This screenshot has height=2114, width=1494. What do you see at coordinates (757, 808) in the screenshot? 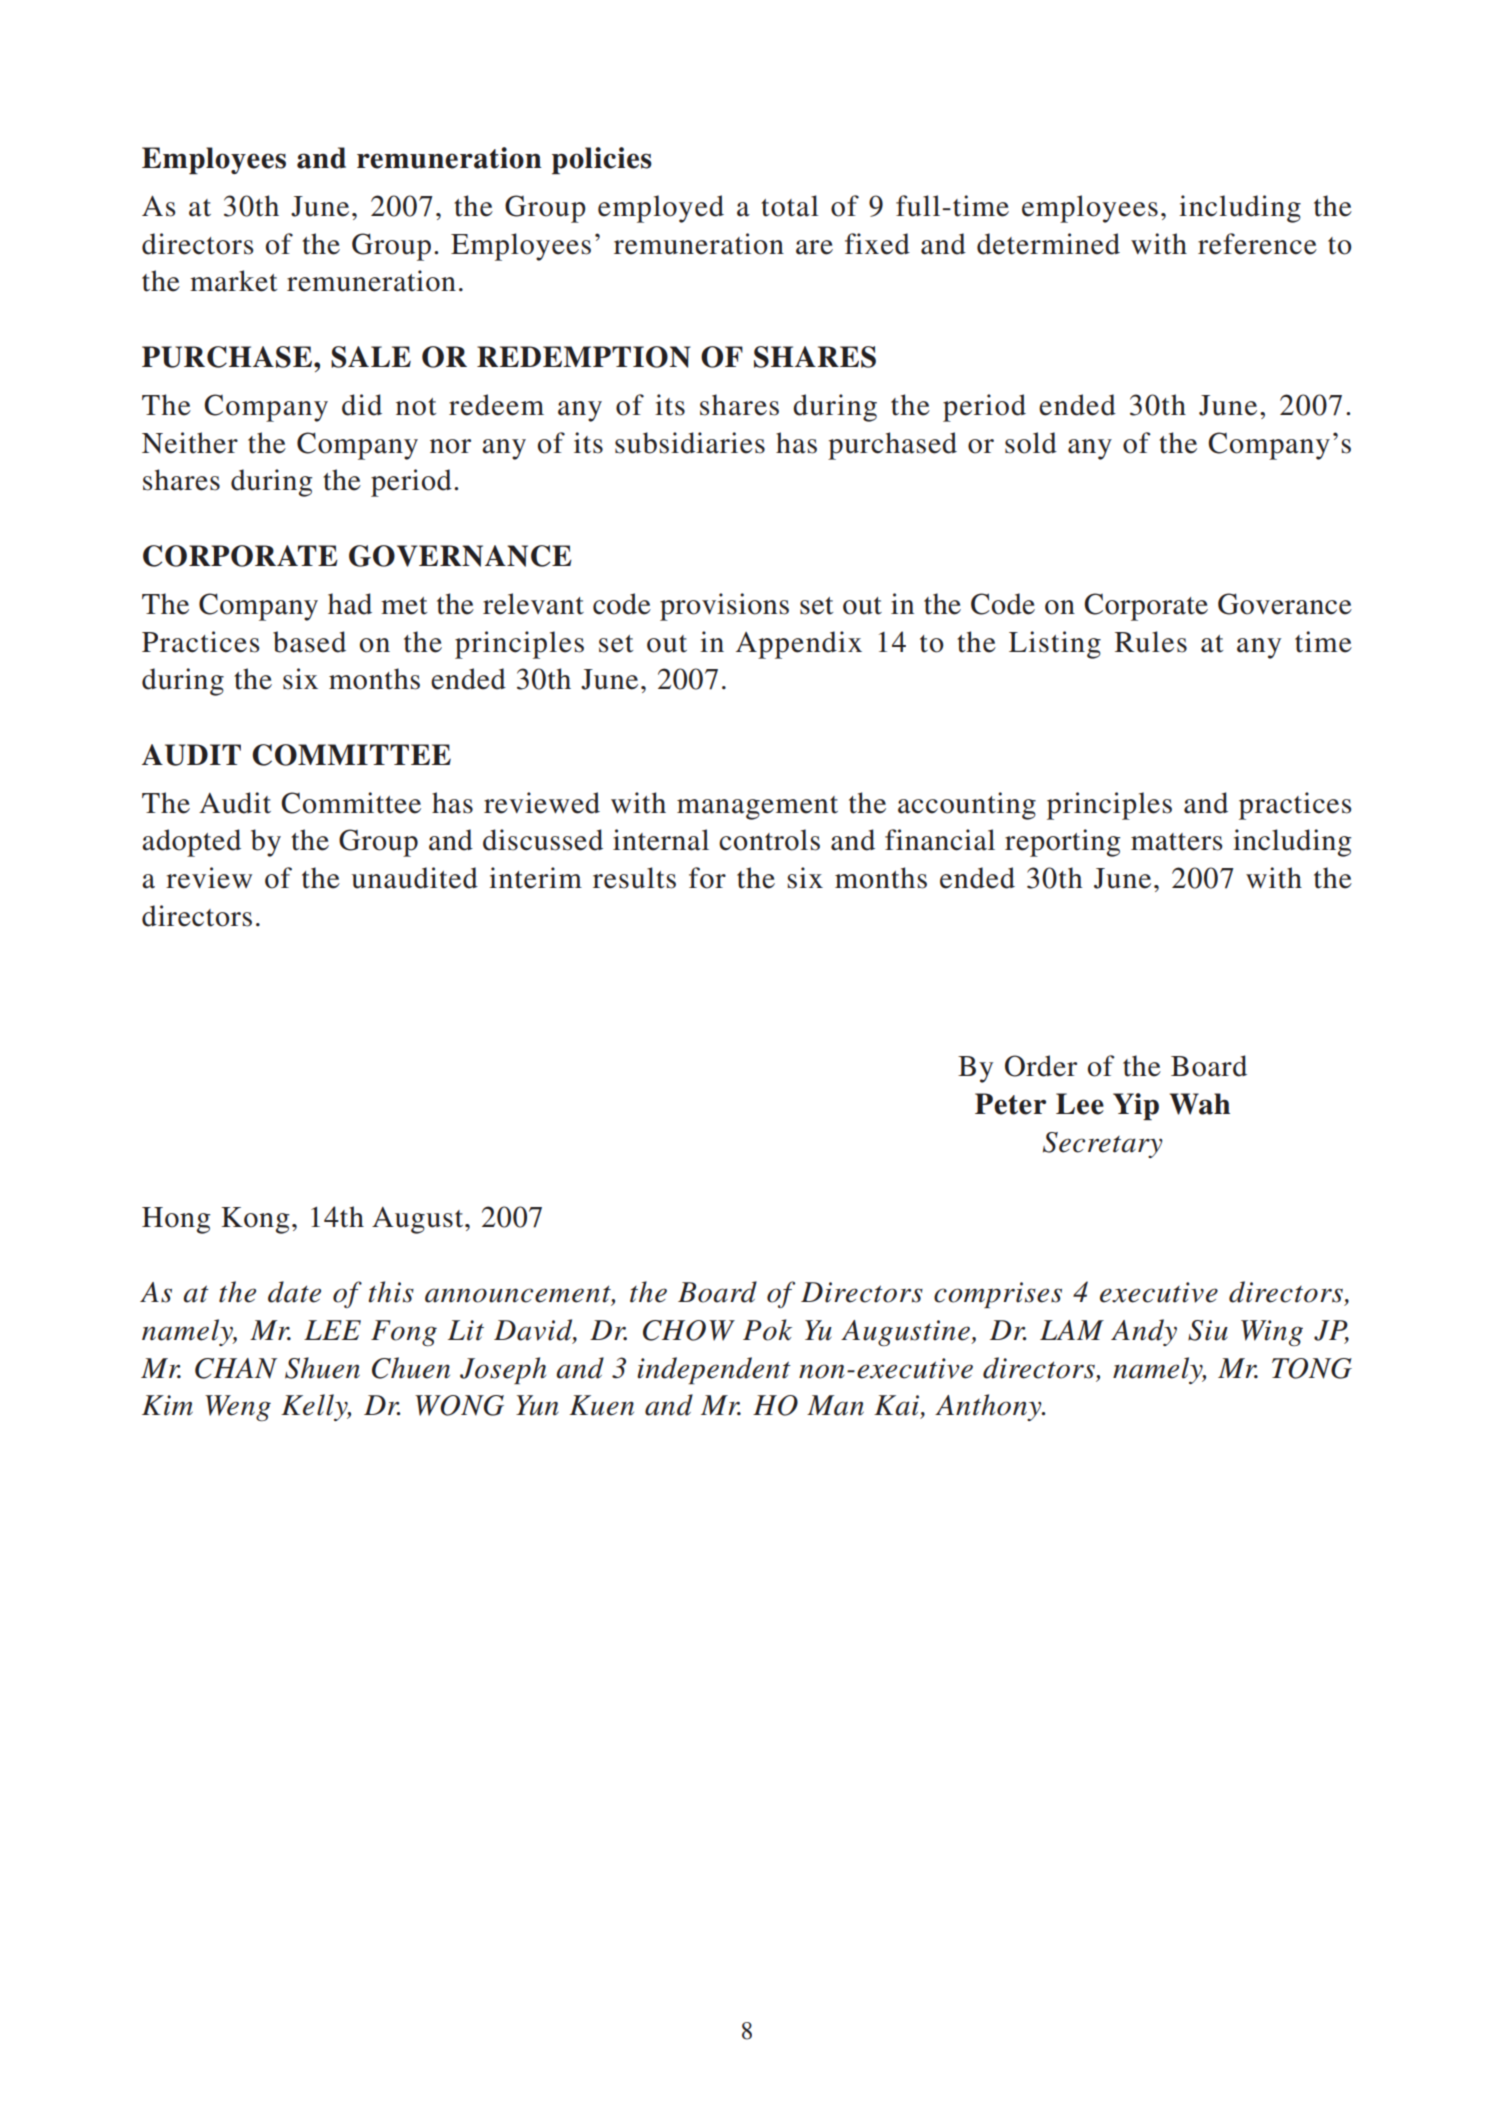
I see `management` at bounding box center [757, 808].
